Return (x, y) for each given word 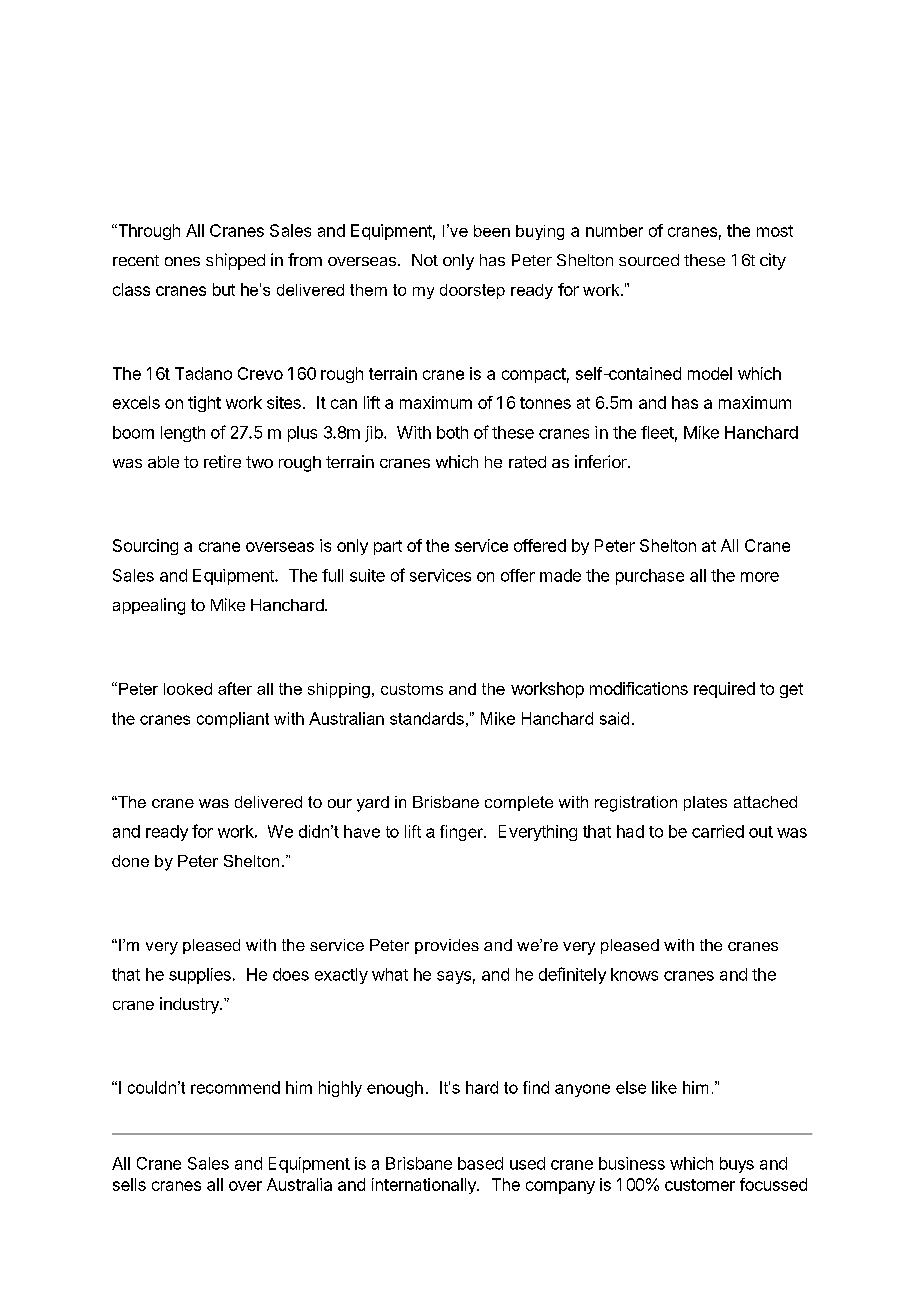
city (773, 261)
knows (634, 974)
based (480, 1163)
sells (129, 1184)
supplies (200, 976)
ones (182, 261)
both (452, 432)
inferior (602, 461)
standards (427, 718)
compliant (233, 720)
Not (425, 260)
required (724, 690)
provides (447, 946)
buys (737, 1165)
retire (222, 461)
